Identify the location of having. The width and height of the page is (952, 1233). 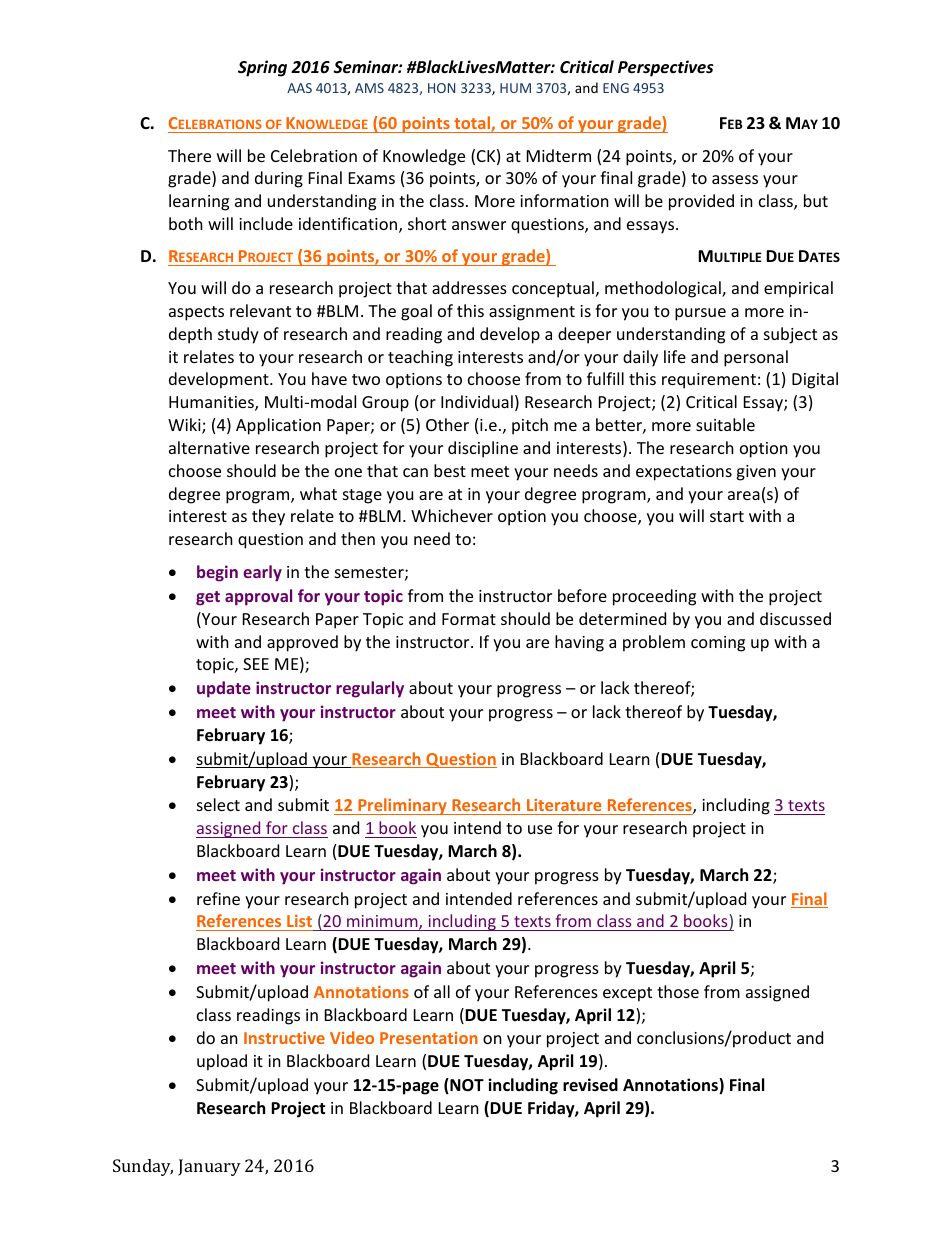
(579, 643).
